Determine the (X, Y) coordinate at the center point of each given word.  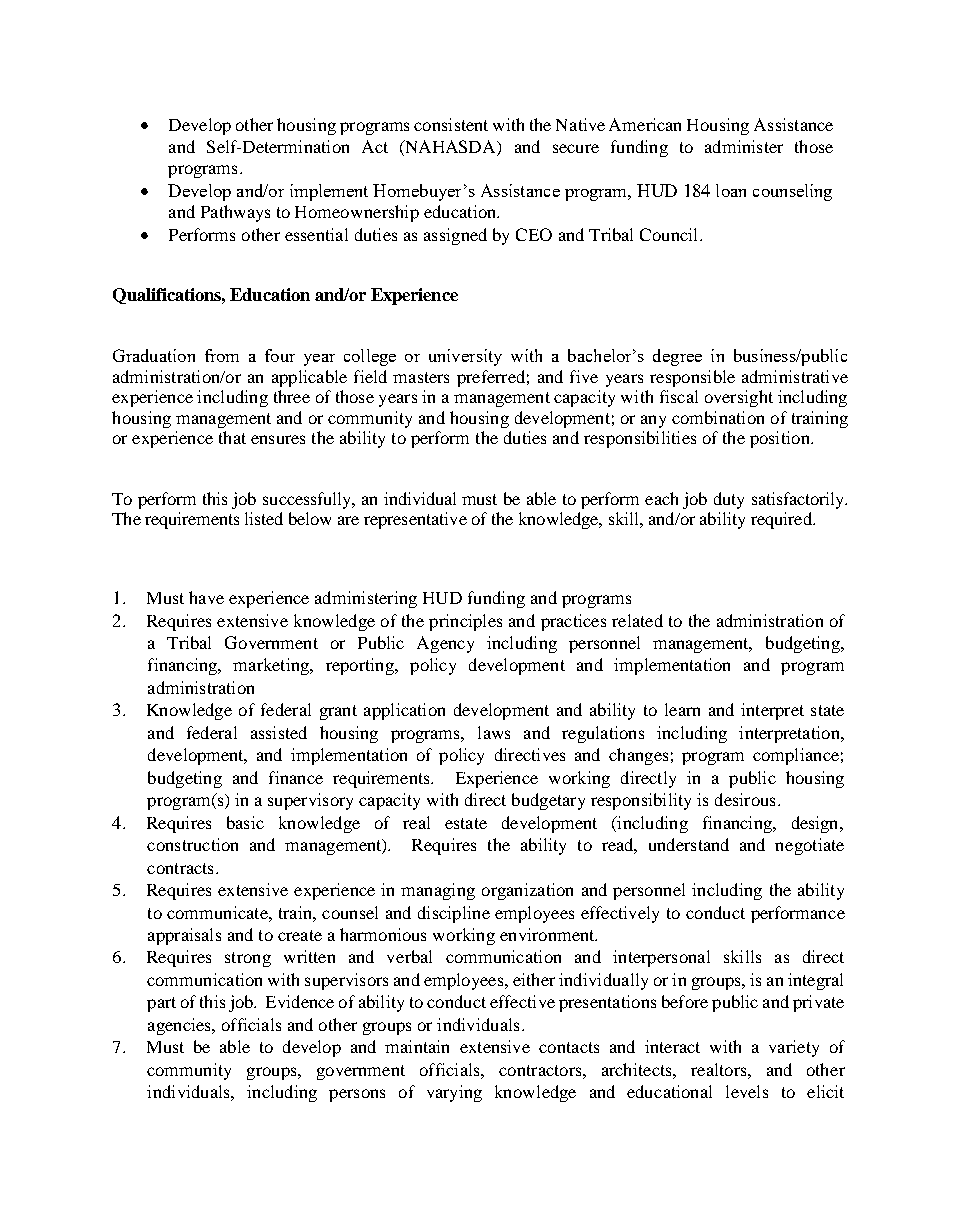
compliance (796, 756)
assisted (279, 732)
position (781, 439)
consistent (451, 124)
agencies (180, 1026)
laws (494, 732)
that (232, 437)
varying (454, 1093)
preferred (491, 378)
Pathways (235, 213)
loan (731, 190)
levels (747, 1091)
